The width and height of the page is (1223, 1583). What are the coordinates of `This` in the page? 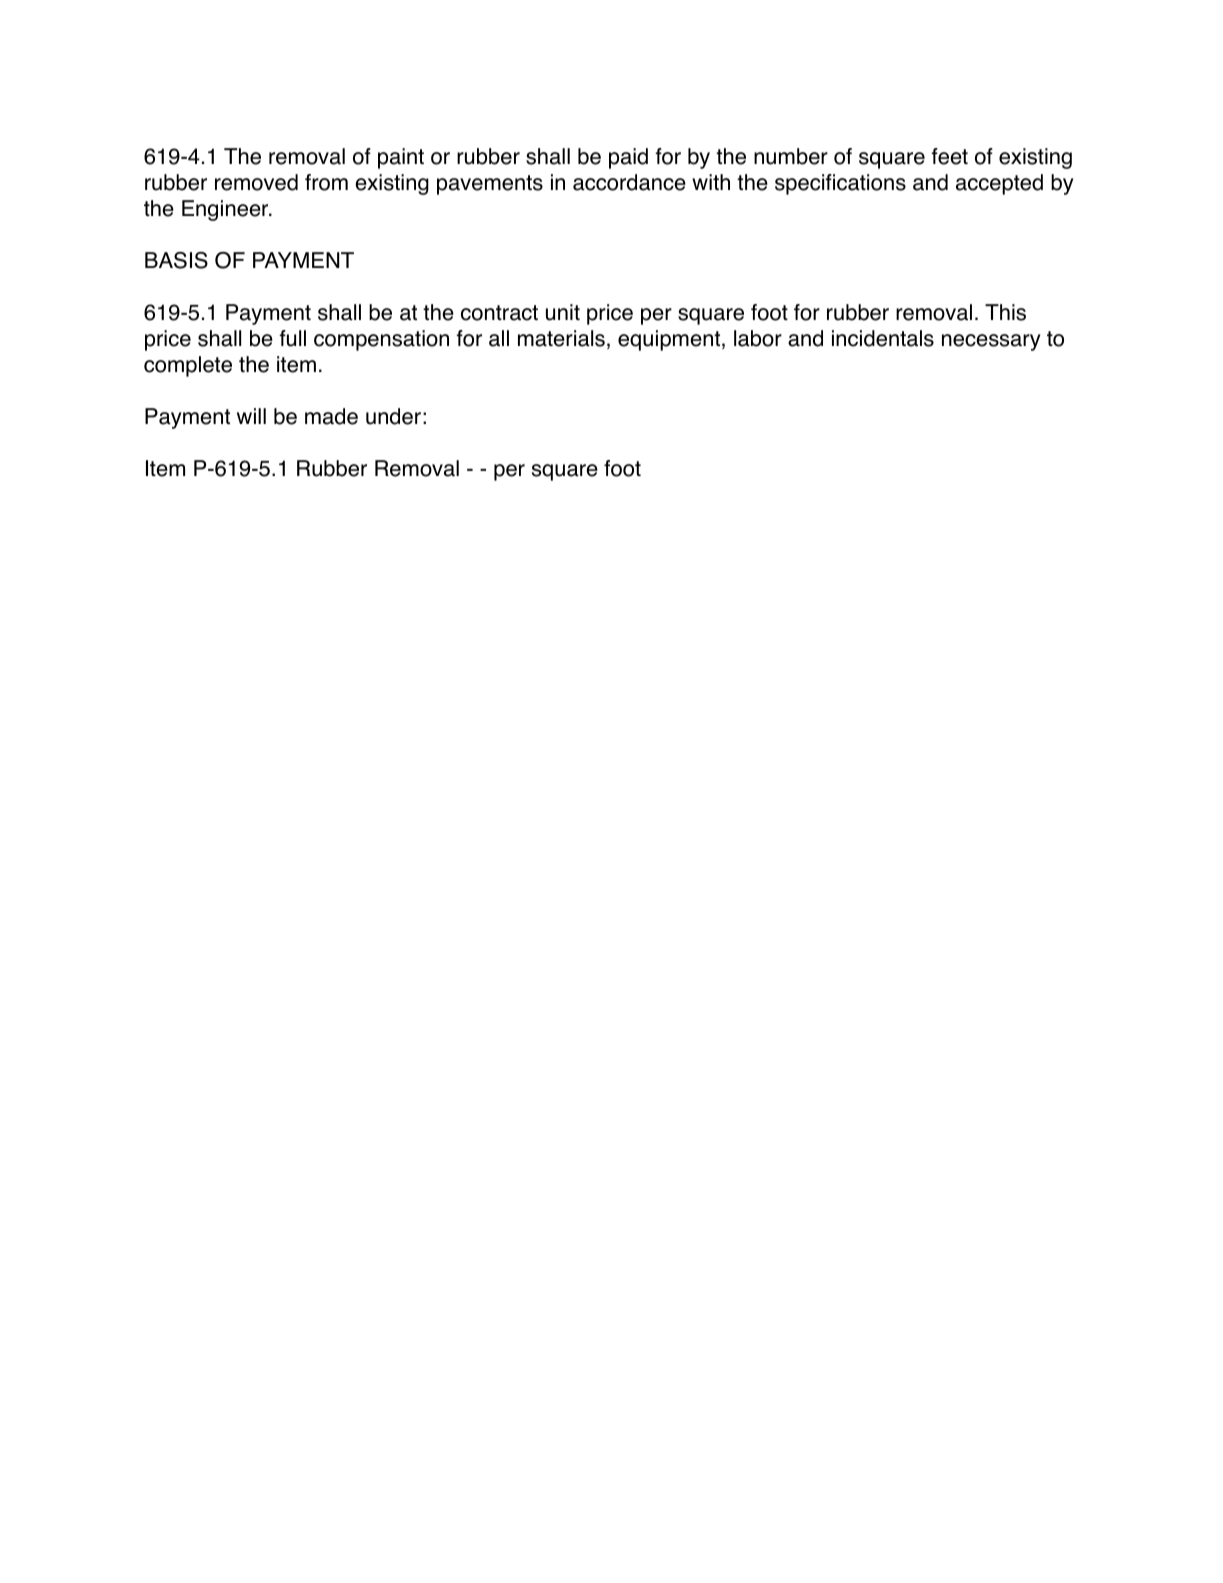 It's located at (1005, 312).
